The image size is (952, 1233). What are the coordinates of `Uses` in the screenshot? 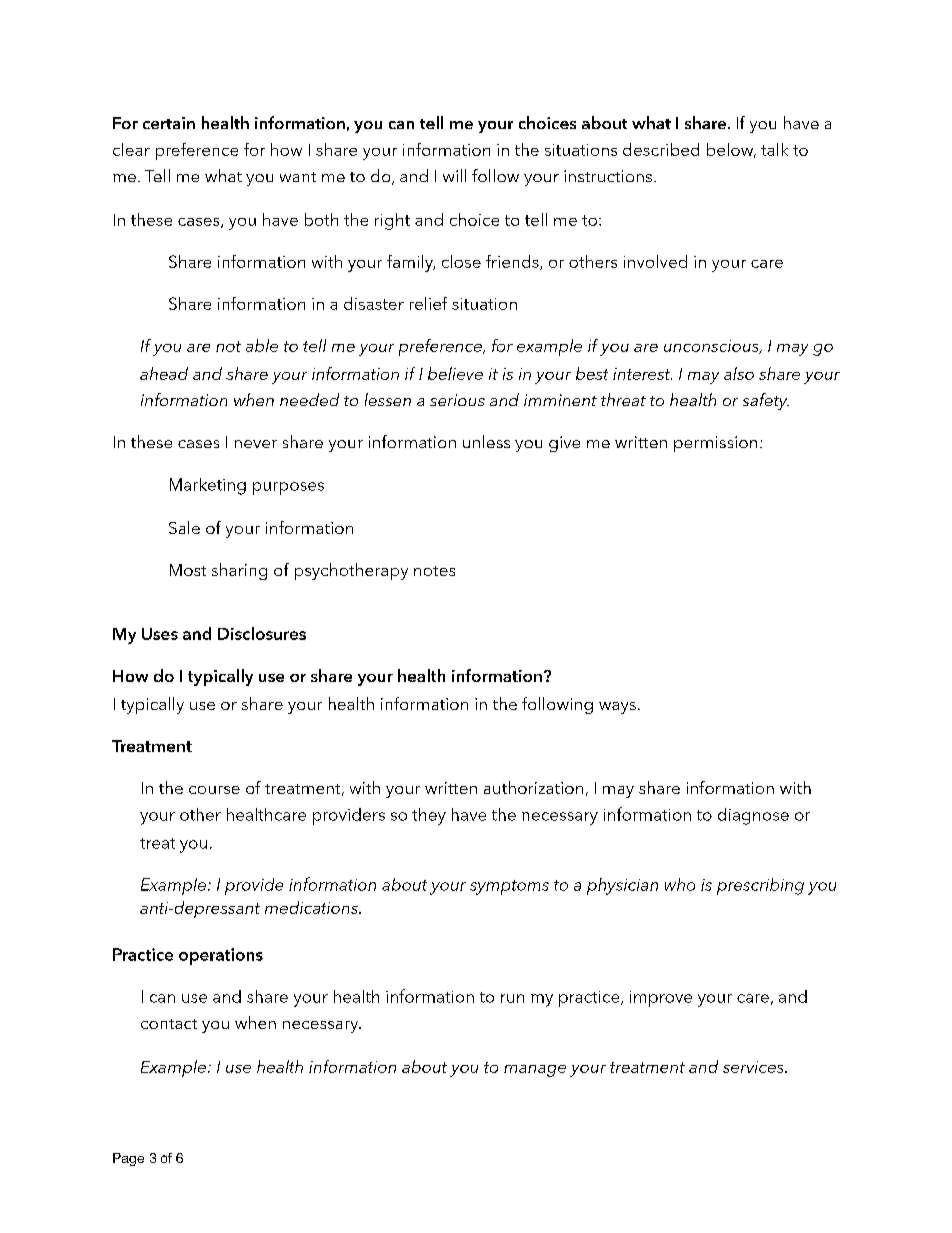 It's located at (160, 634).
